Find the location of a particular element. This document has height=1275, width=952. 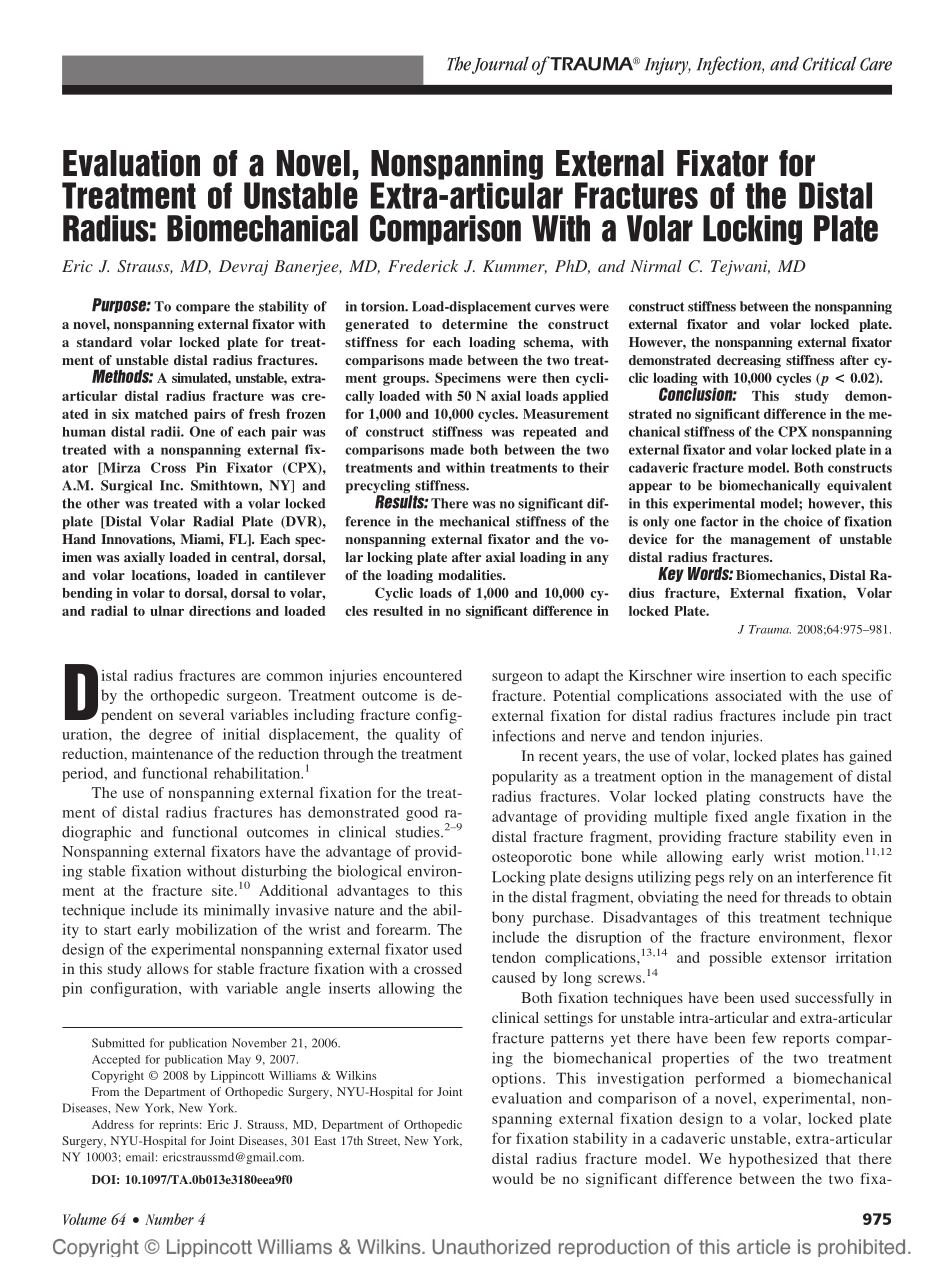

insertion is located at coordinates (758, 675).
